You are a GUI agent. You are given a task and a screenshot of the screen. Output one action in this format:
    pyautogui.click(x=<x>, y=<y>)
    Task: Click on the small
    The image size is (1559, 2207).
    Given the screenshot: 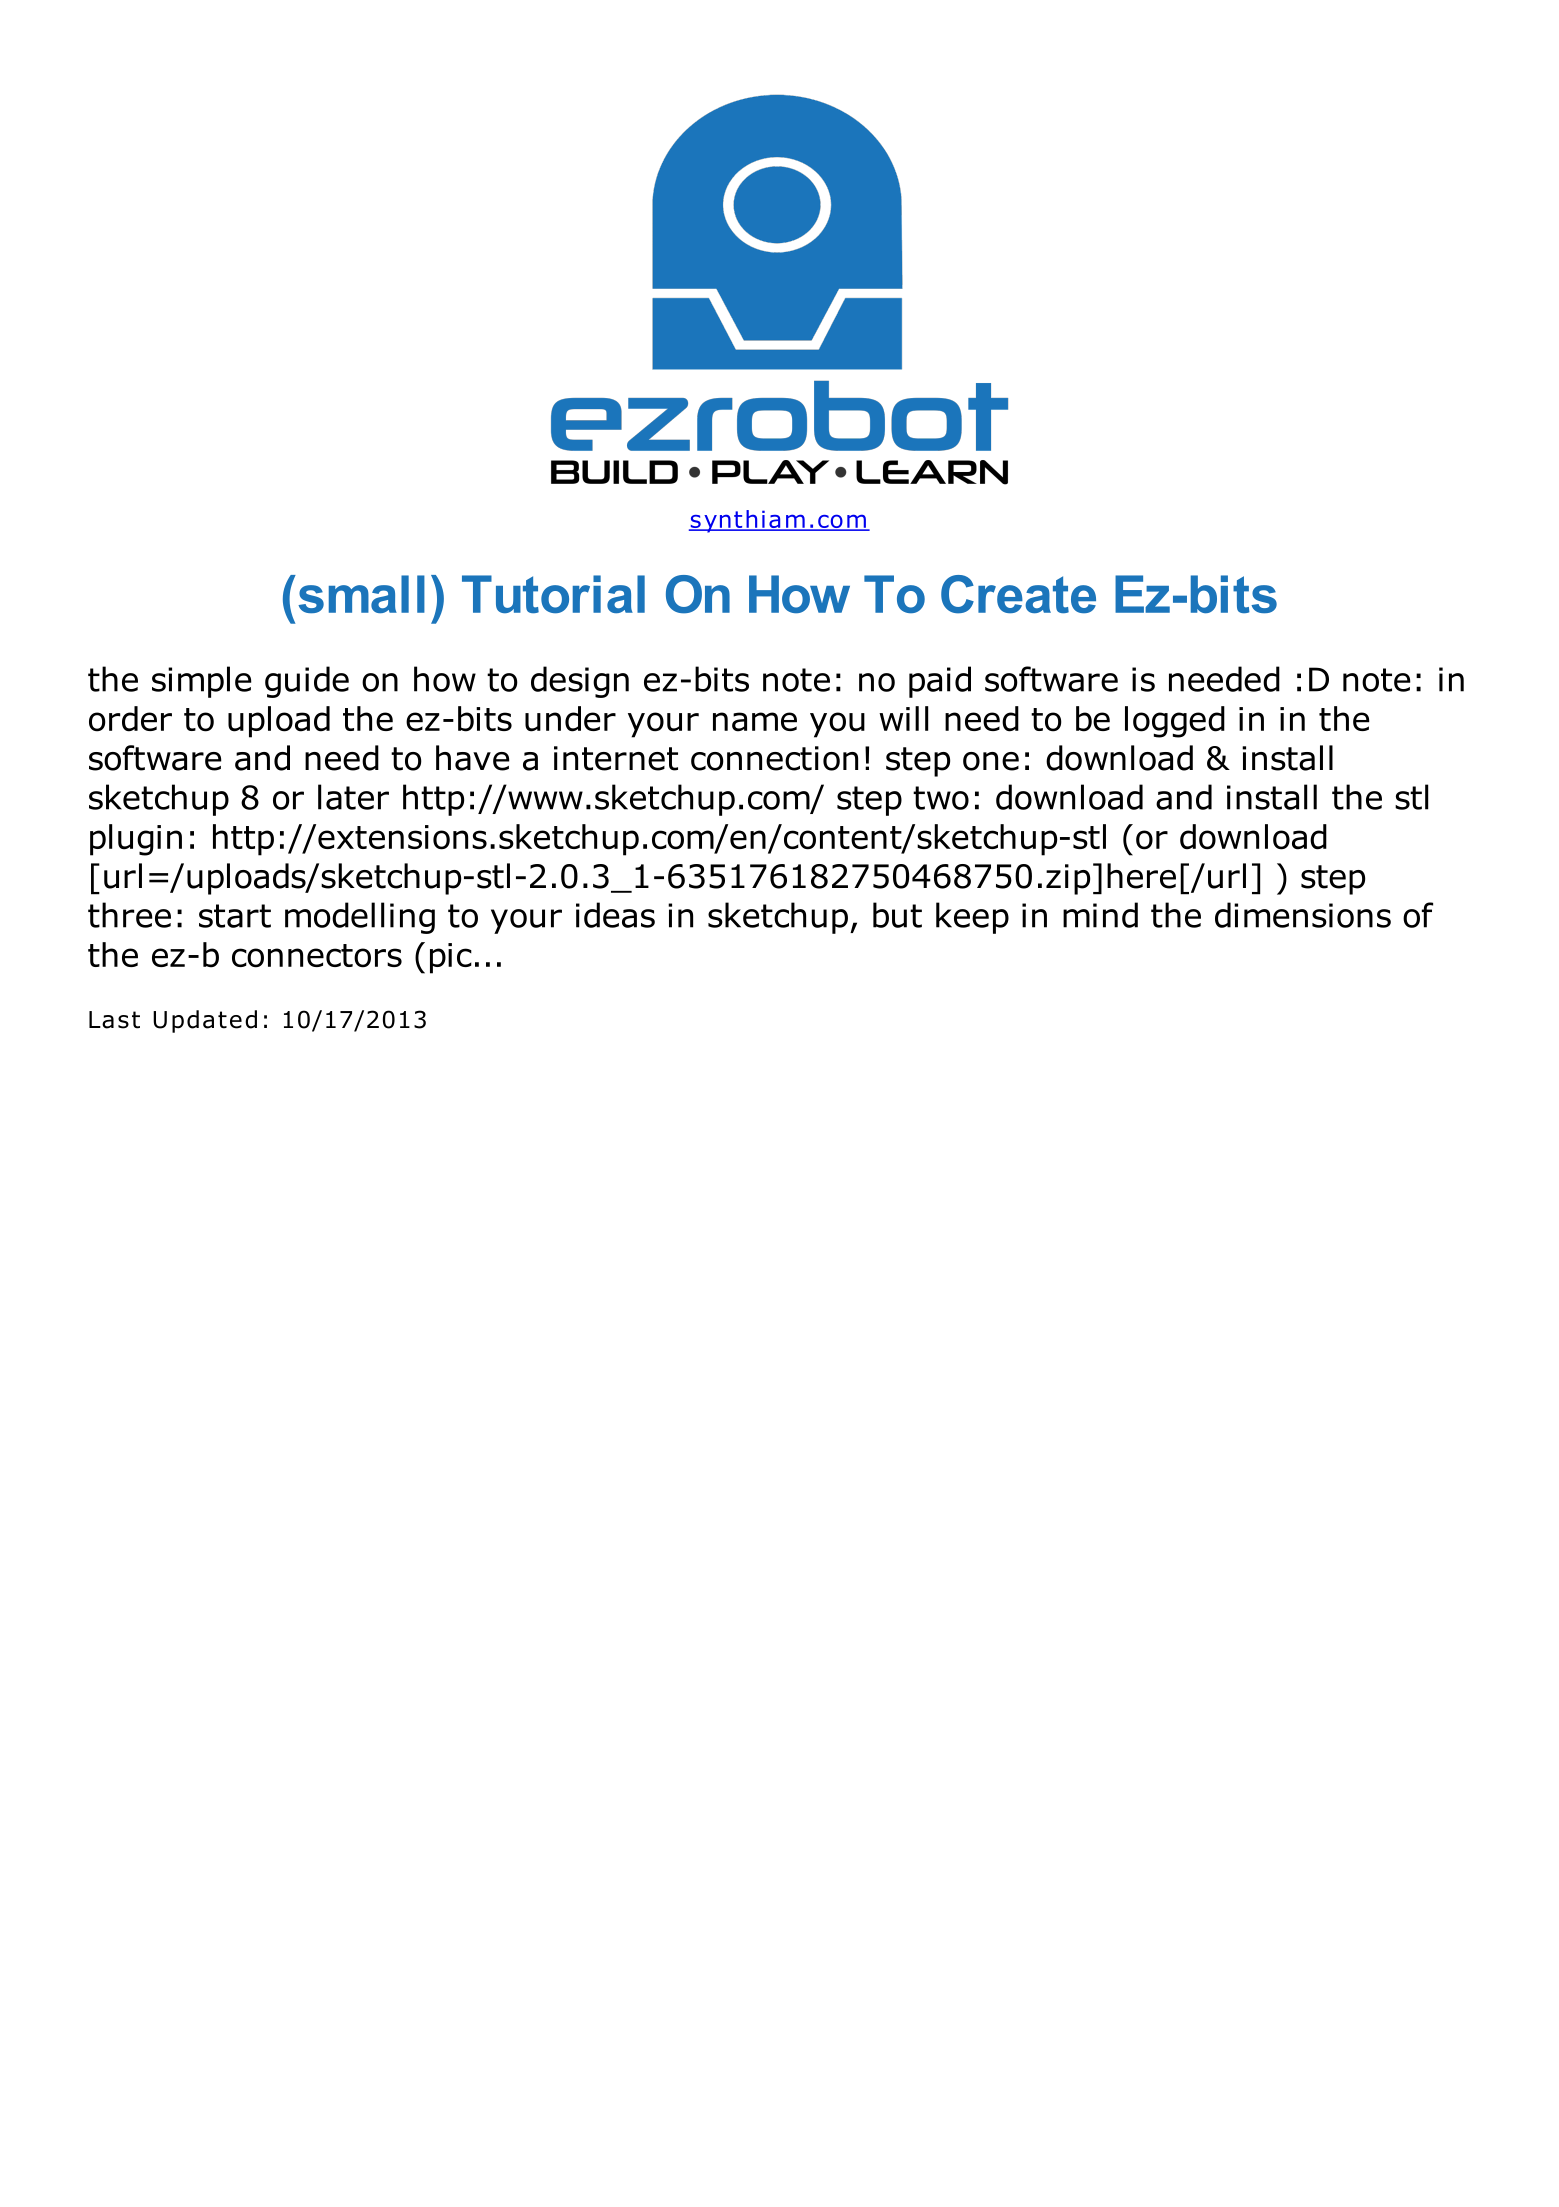 What is the action you would take?
    pyautogui.click(x=361, y=594)
